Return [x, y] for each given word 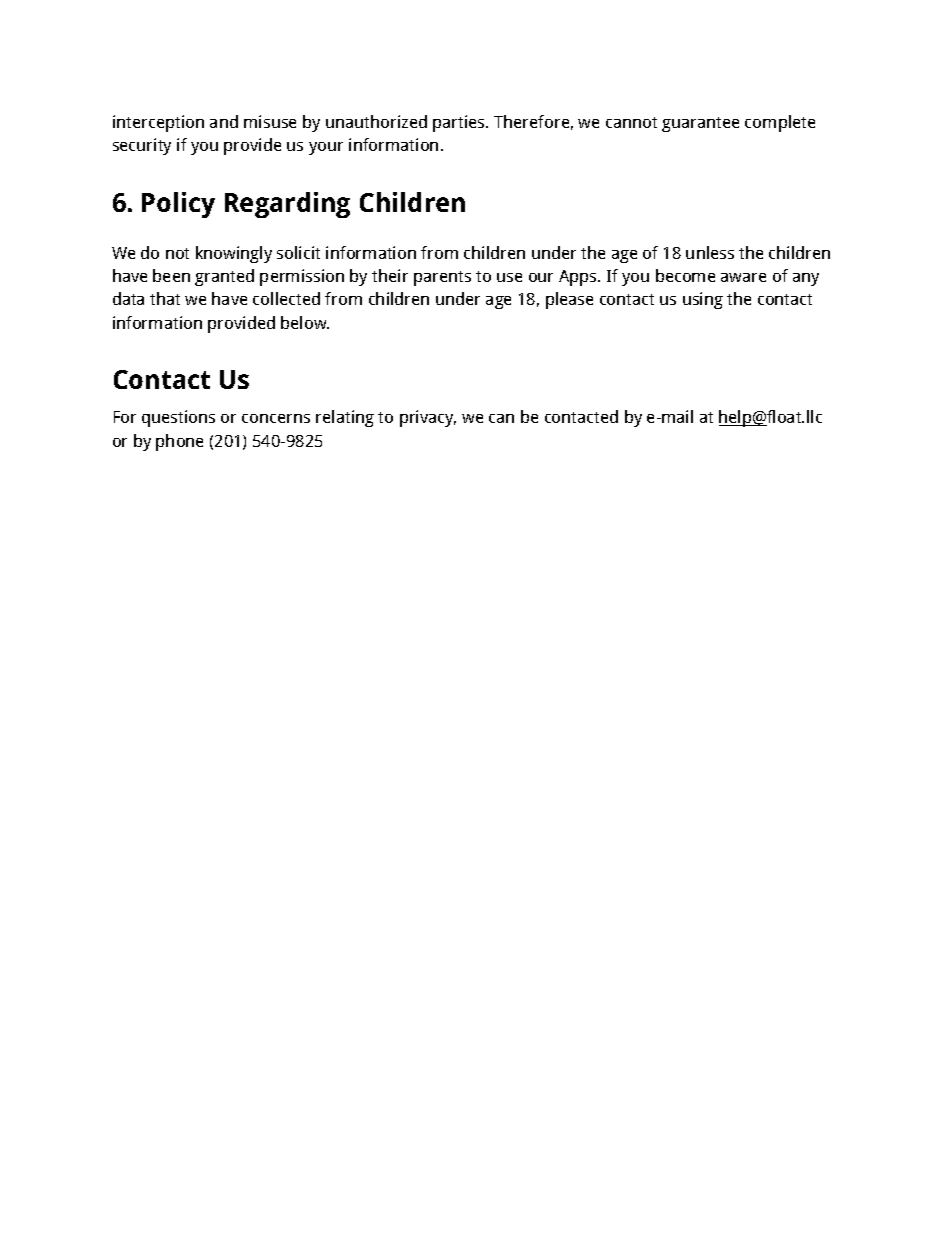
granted [224, 277]
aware [743, 277]
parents [442, 278]
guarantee [700, 124]
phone [179, 442]
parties [460, 123]
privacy [428, 418]
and [224, 121]
